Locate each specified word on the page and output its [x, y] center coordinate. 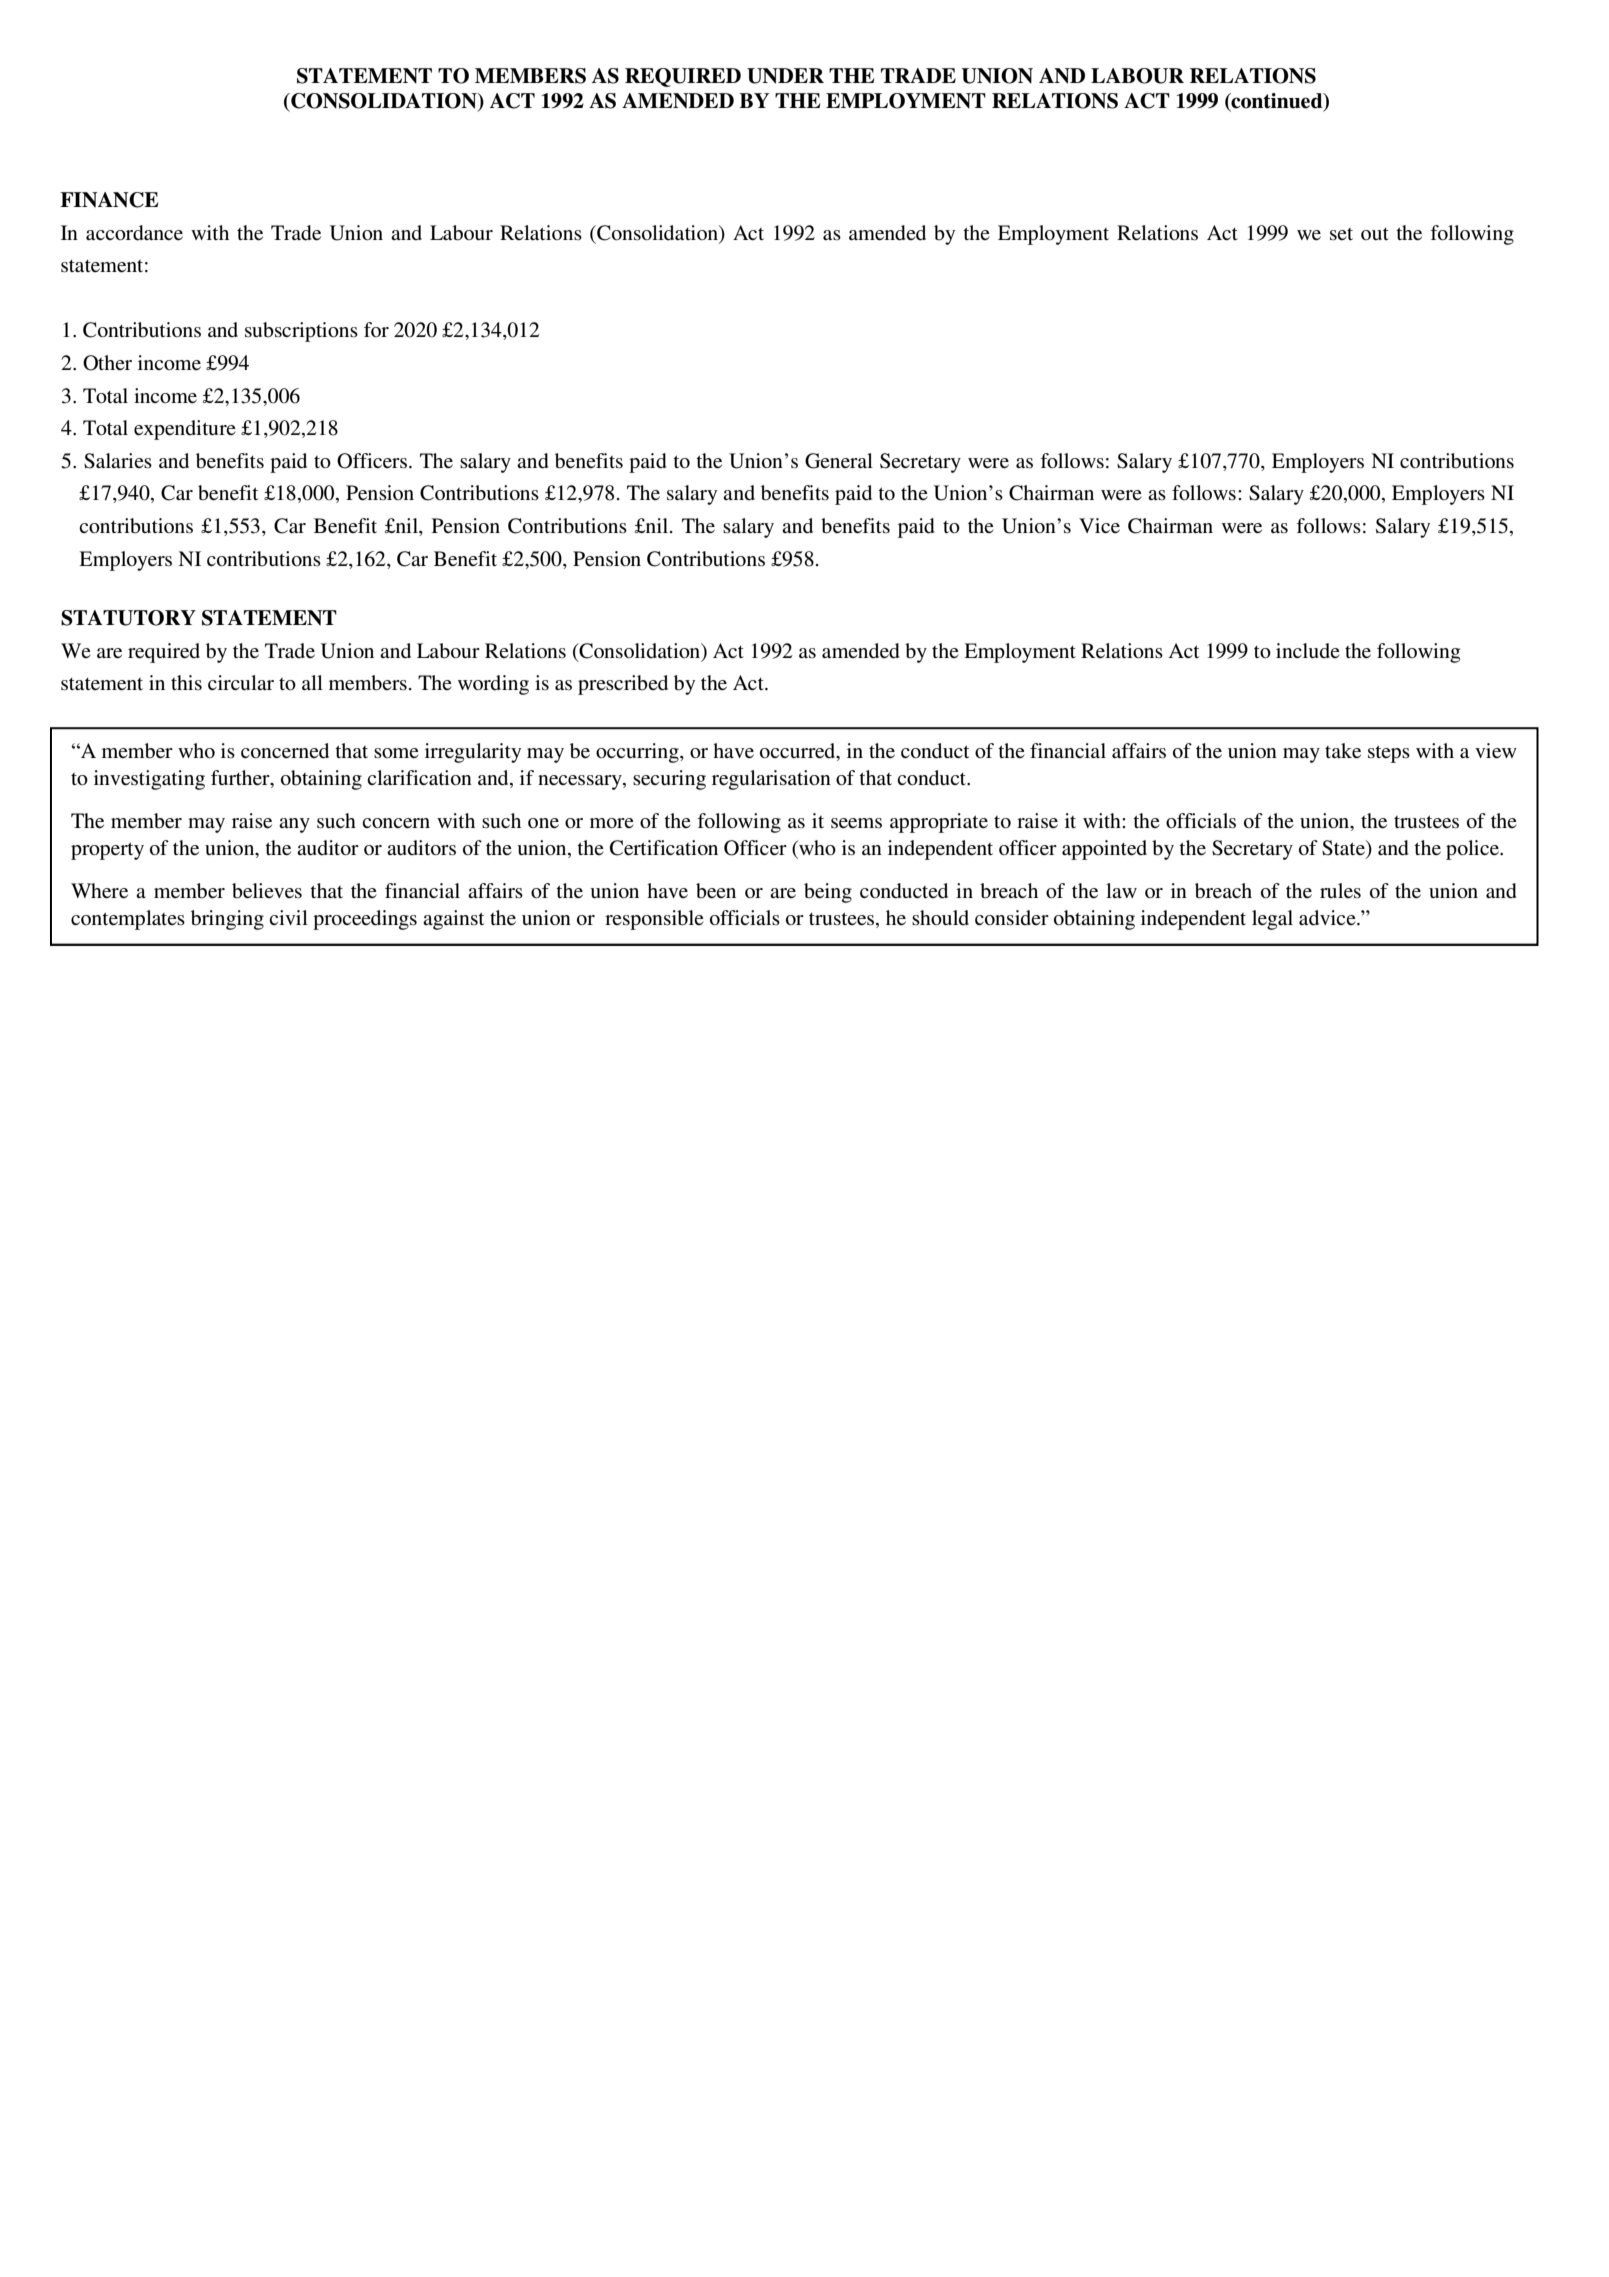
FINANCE [109, 200]
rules [1340, 891]
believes [267, 891]
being [828, 893]
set [1341, 234]
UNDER [785, 76]
